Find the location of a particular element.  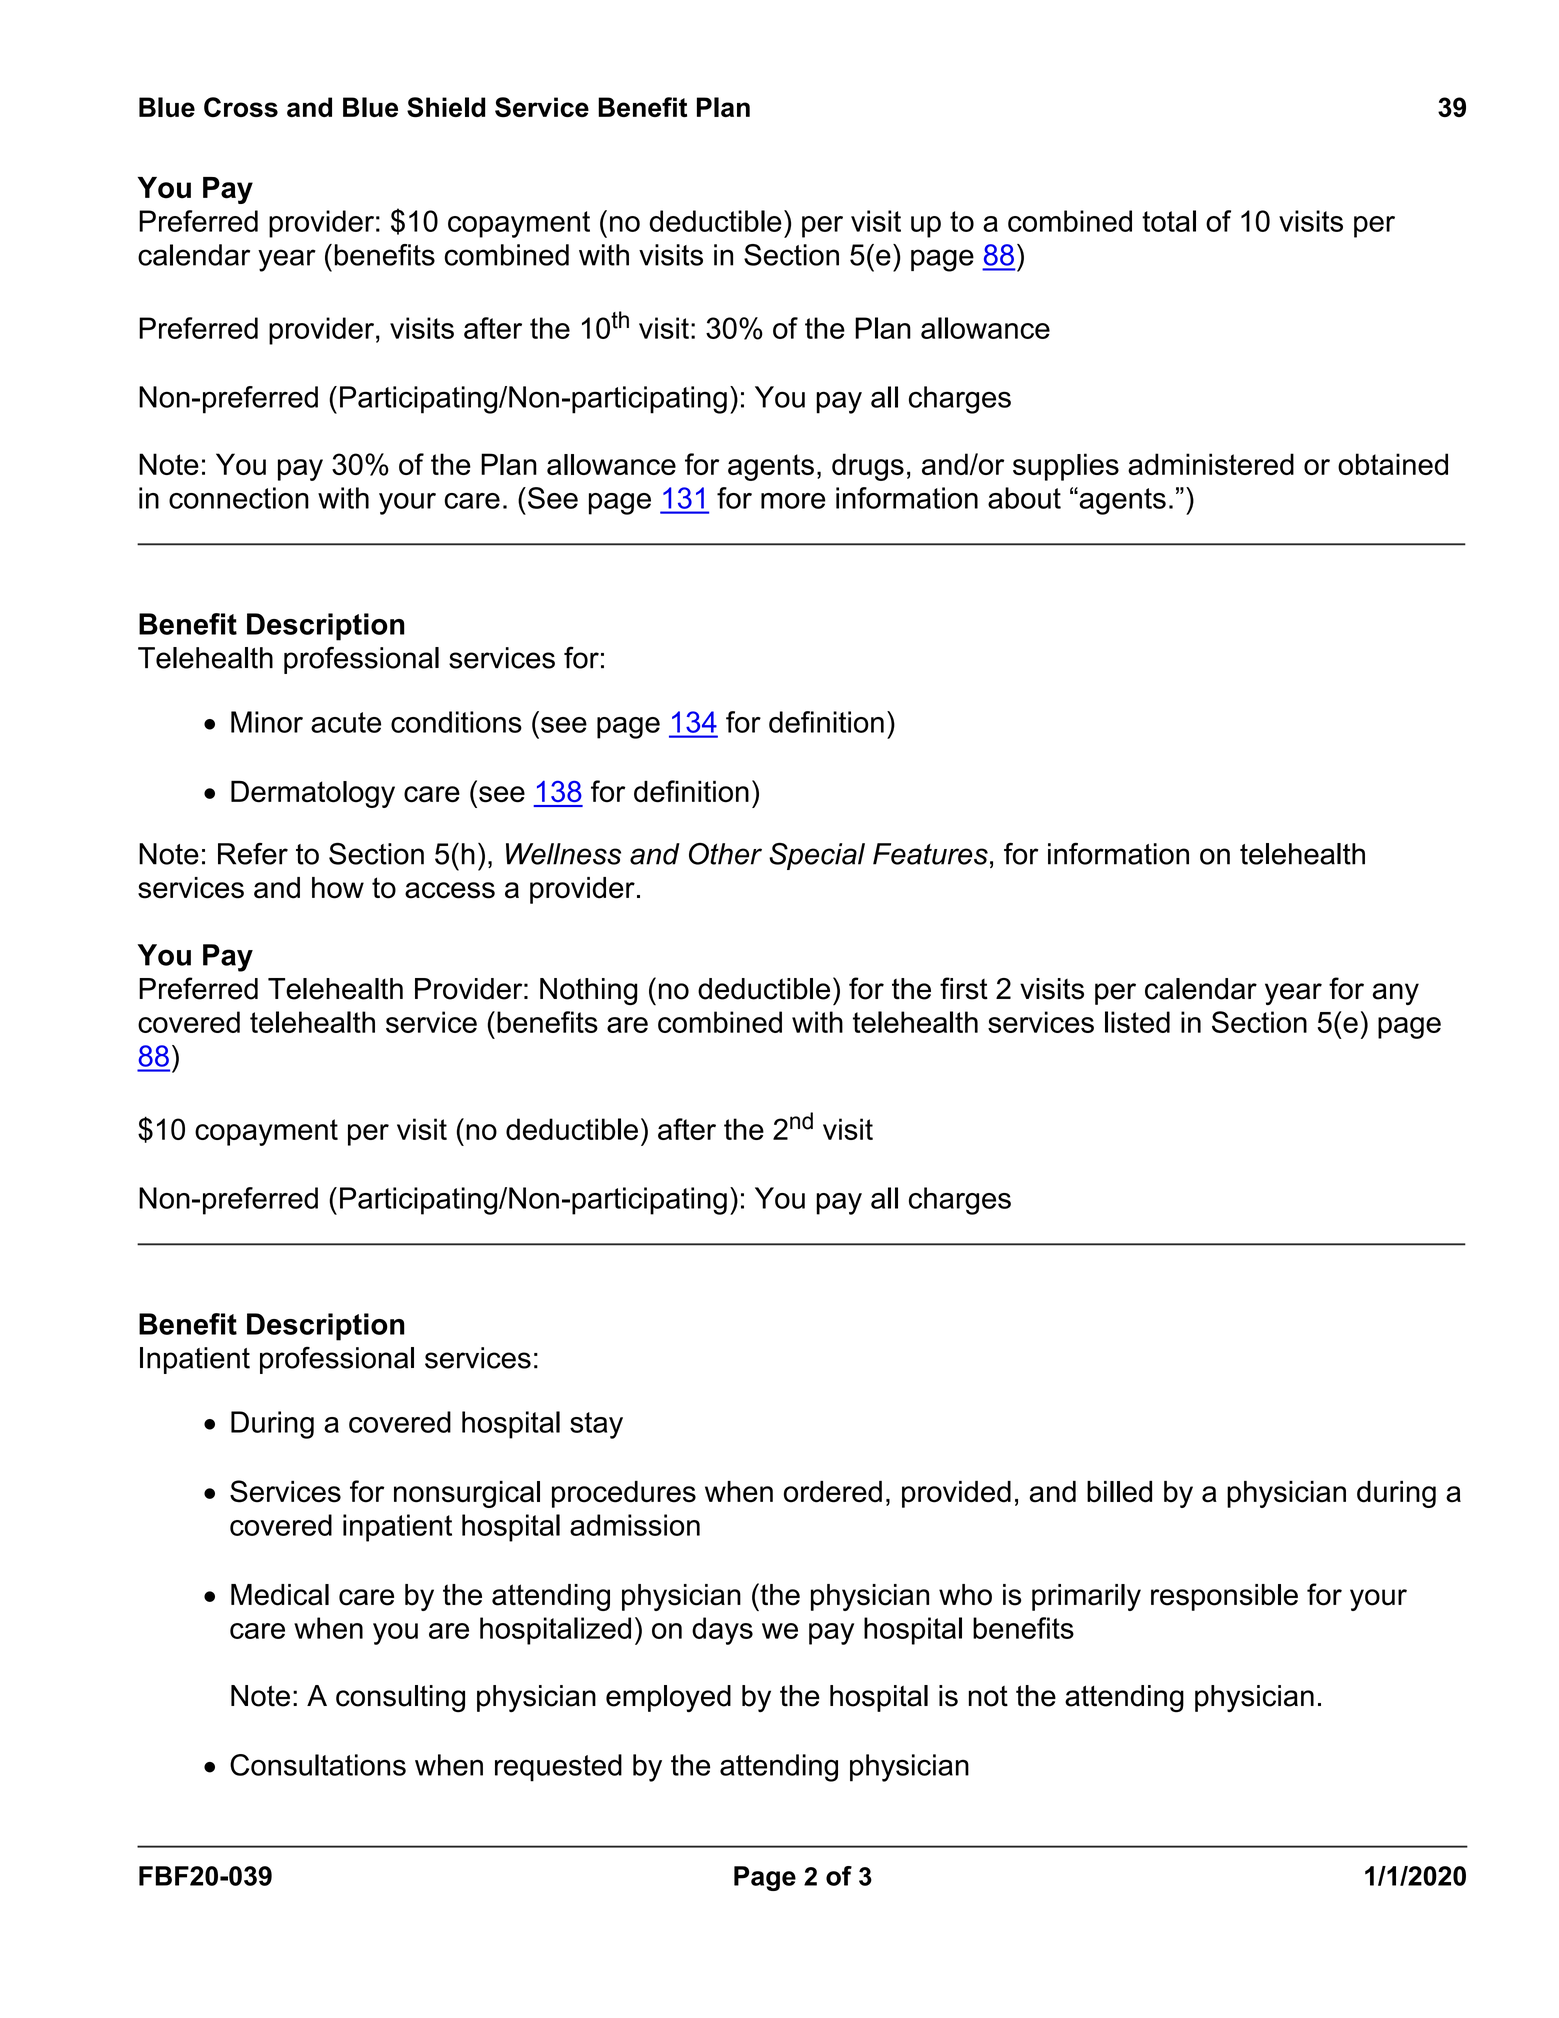

consulting is located at coordinates (400, 1699).
